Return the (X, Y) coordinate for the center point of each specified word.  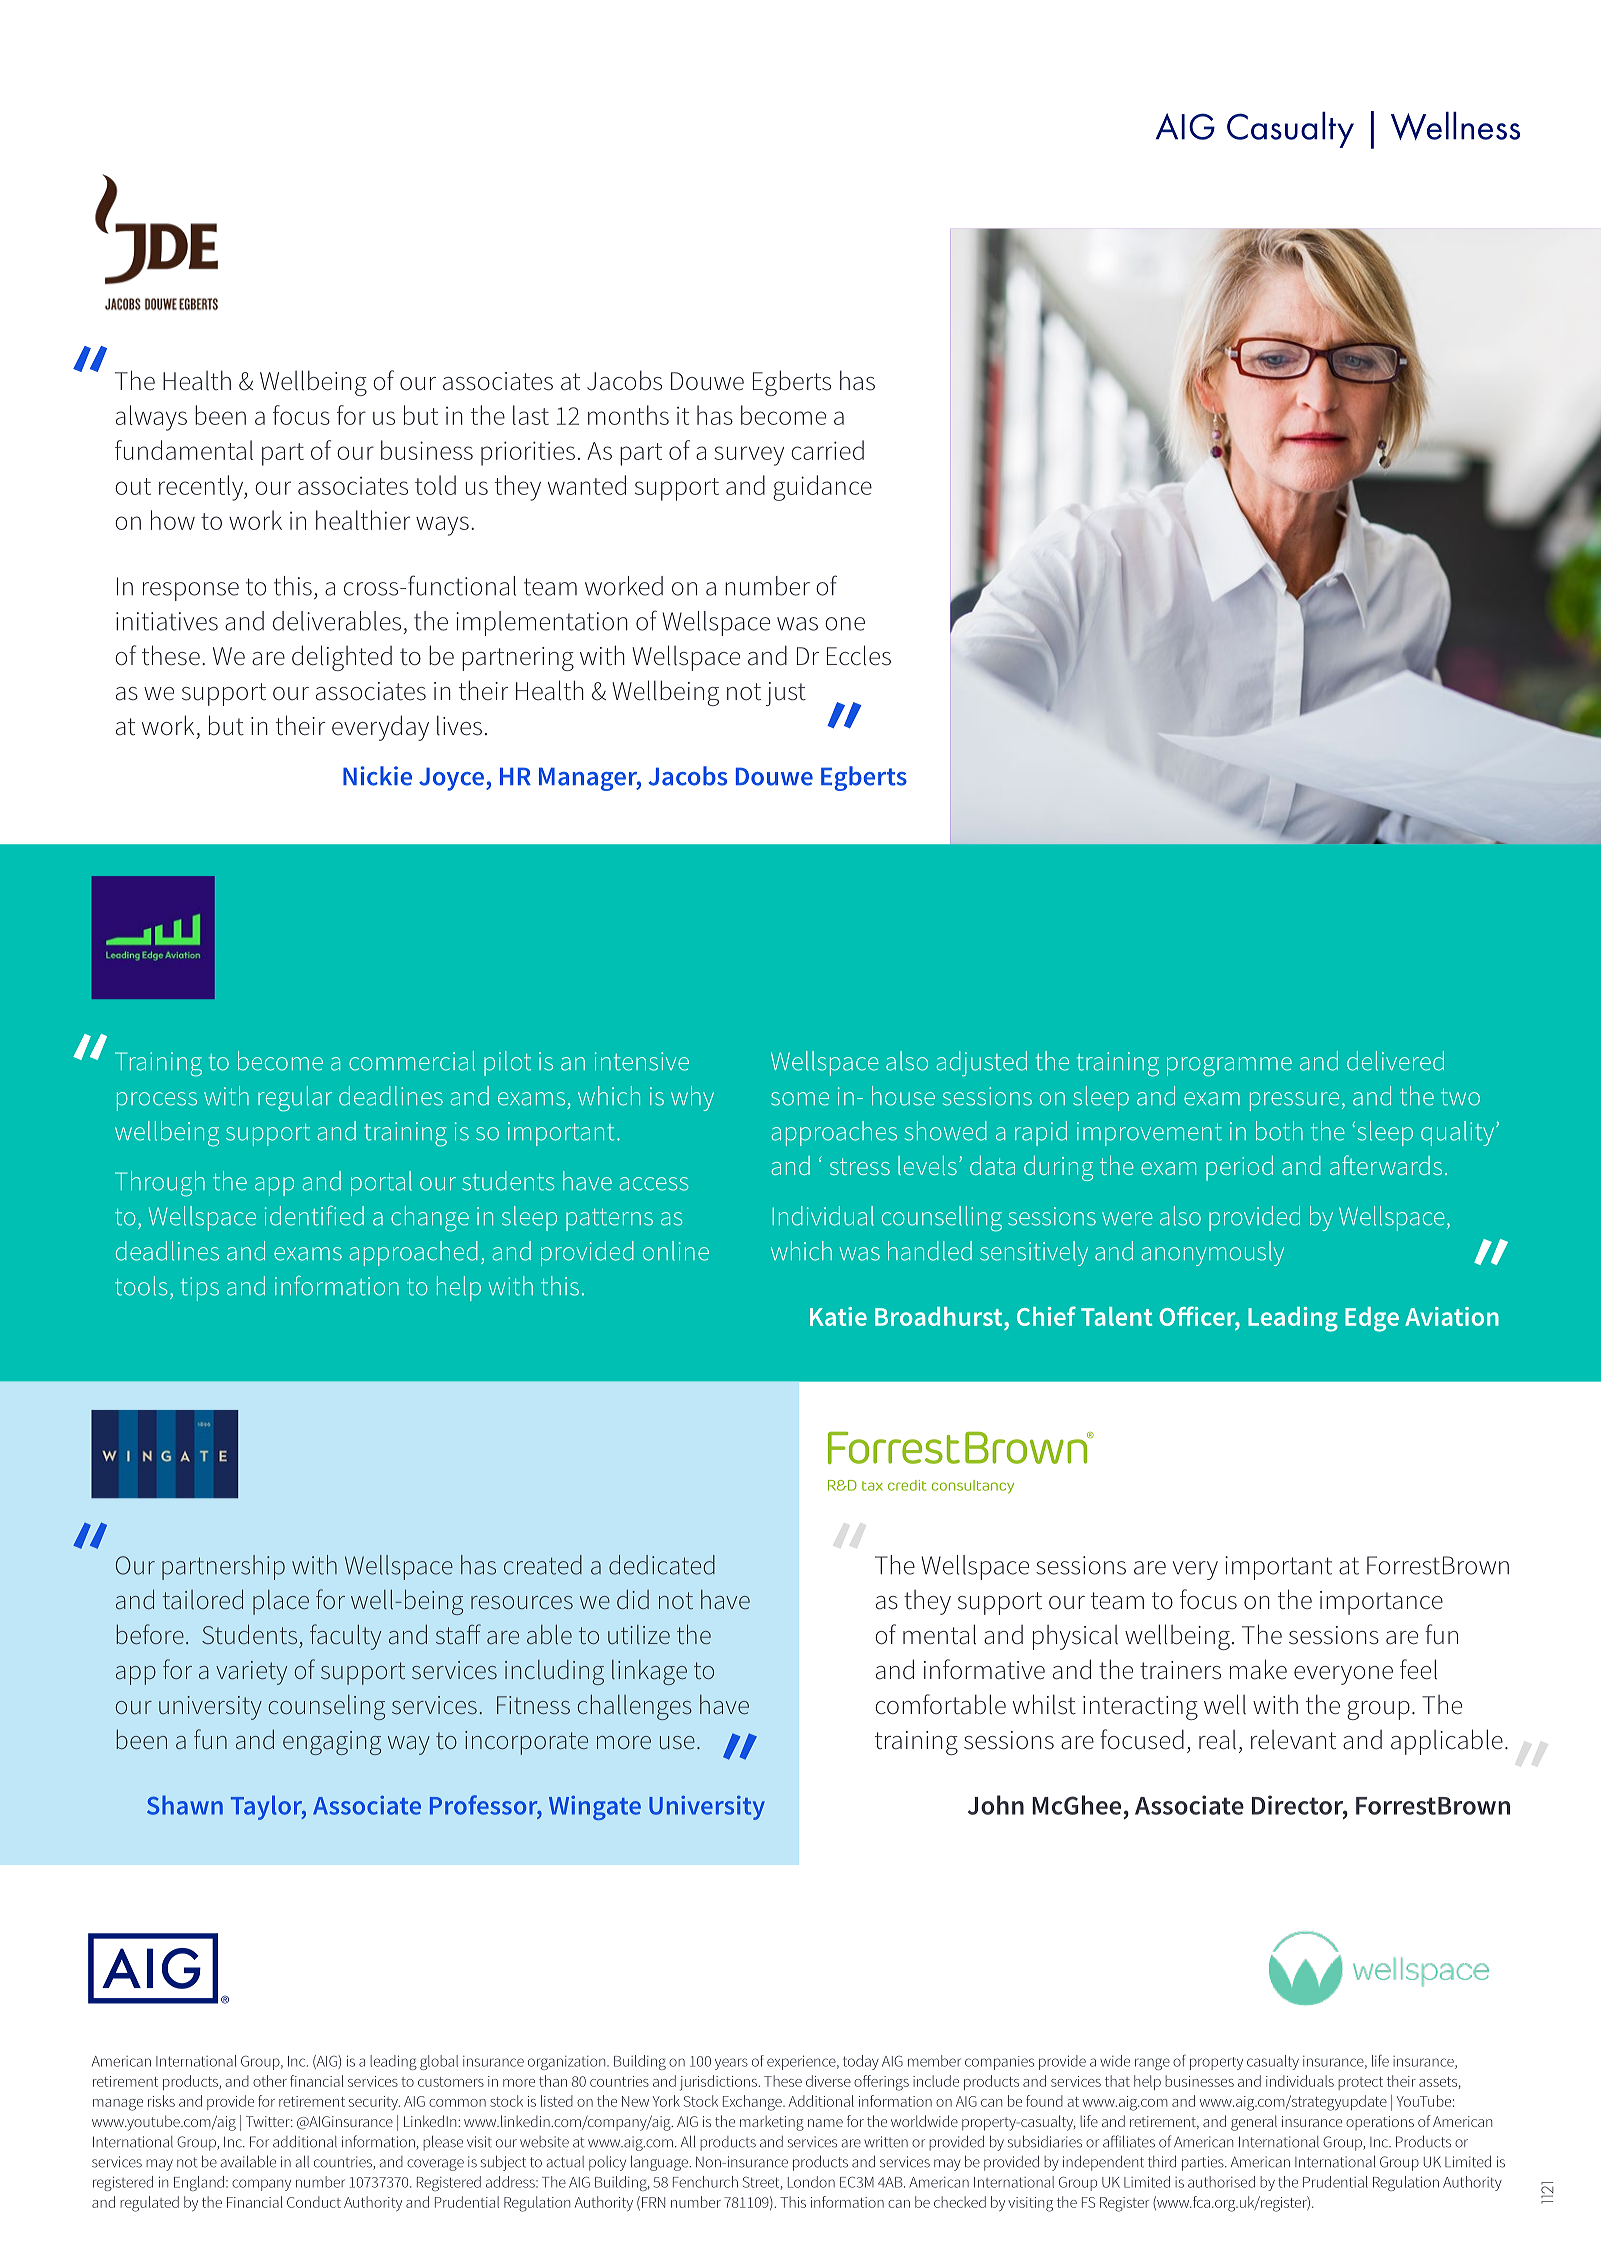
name (825, 2123)
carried (827, 450)
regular (295, 1099)
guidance (822, 488)
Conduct (314, 2202)
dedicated (662, 1565)
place (281, 1602)
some (800, 1099)
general (1254, 2123)
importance (1381, 1603)
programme (1229, 1067)
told (435, 485)
